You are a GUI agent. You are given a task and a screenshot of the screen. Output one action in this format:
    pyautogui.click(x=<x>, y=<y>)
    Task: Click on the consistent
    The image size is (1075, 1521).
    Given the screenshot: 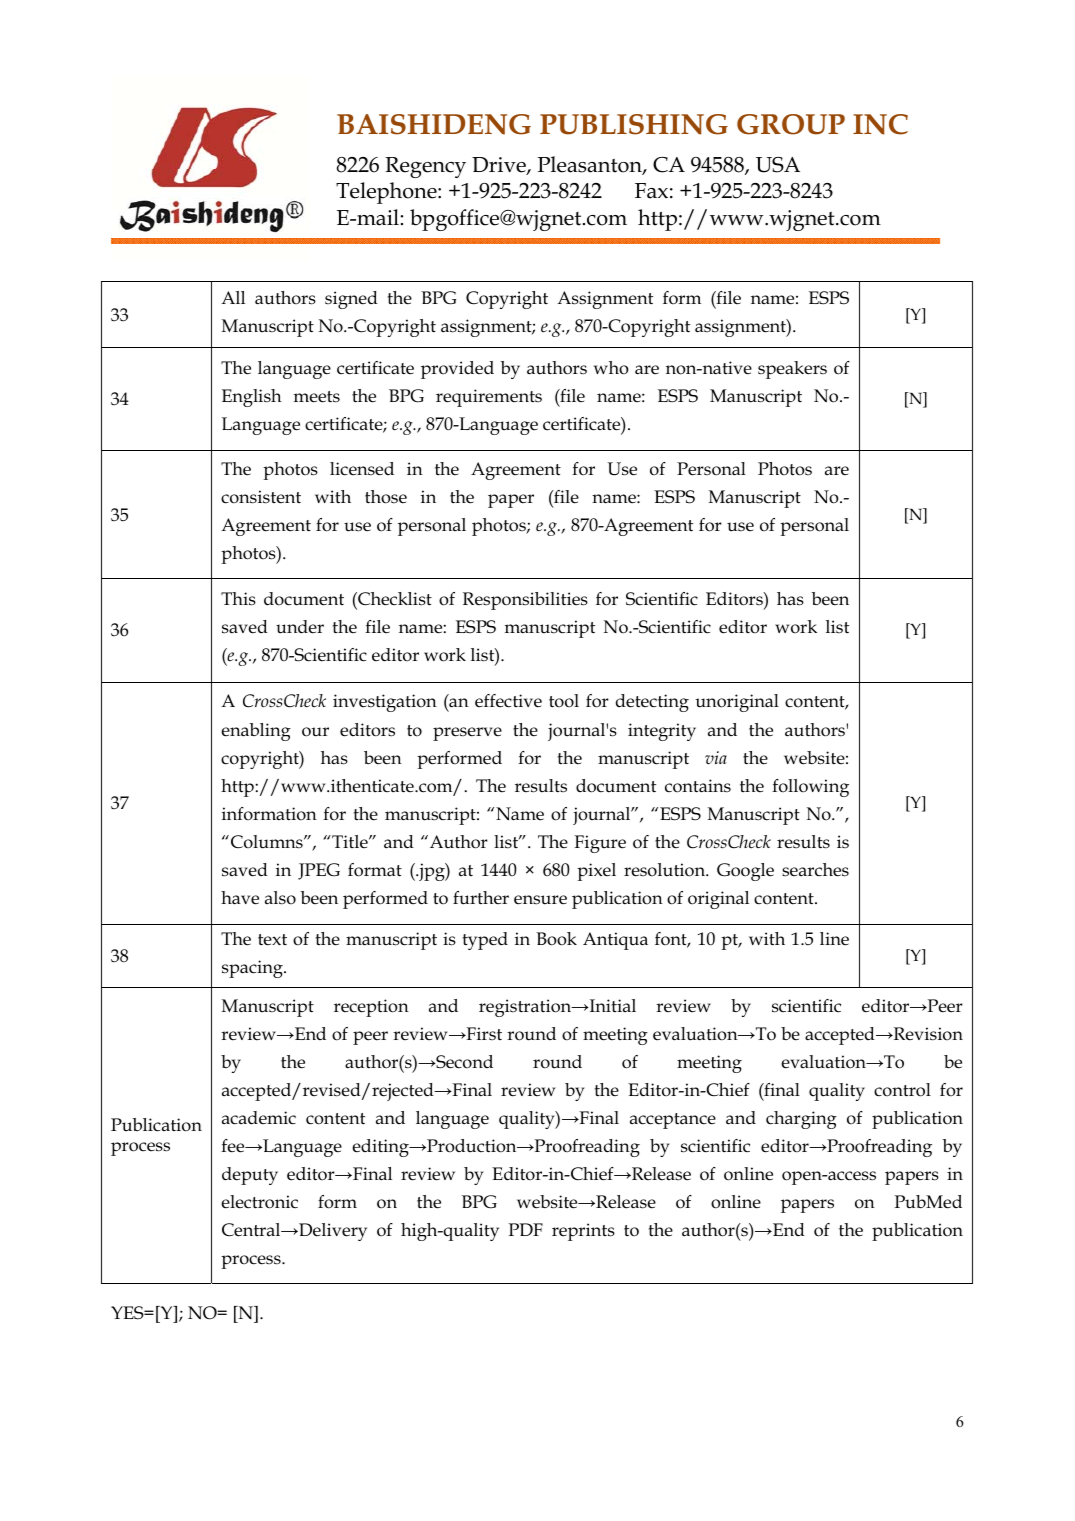 What is the action you would take?
    pyautogui.click(x=261, y=497)
